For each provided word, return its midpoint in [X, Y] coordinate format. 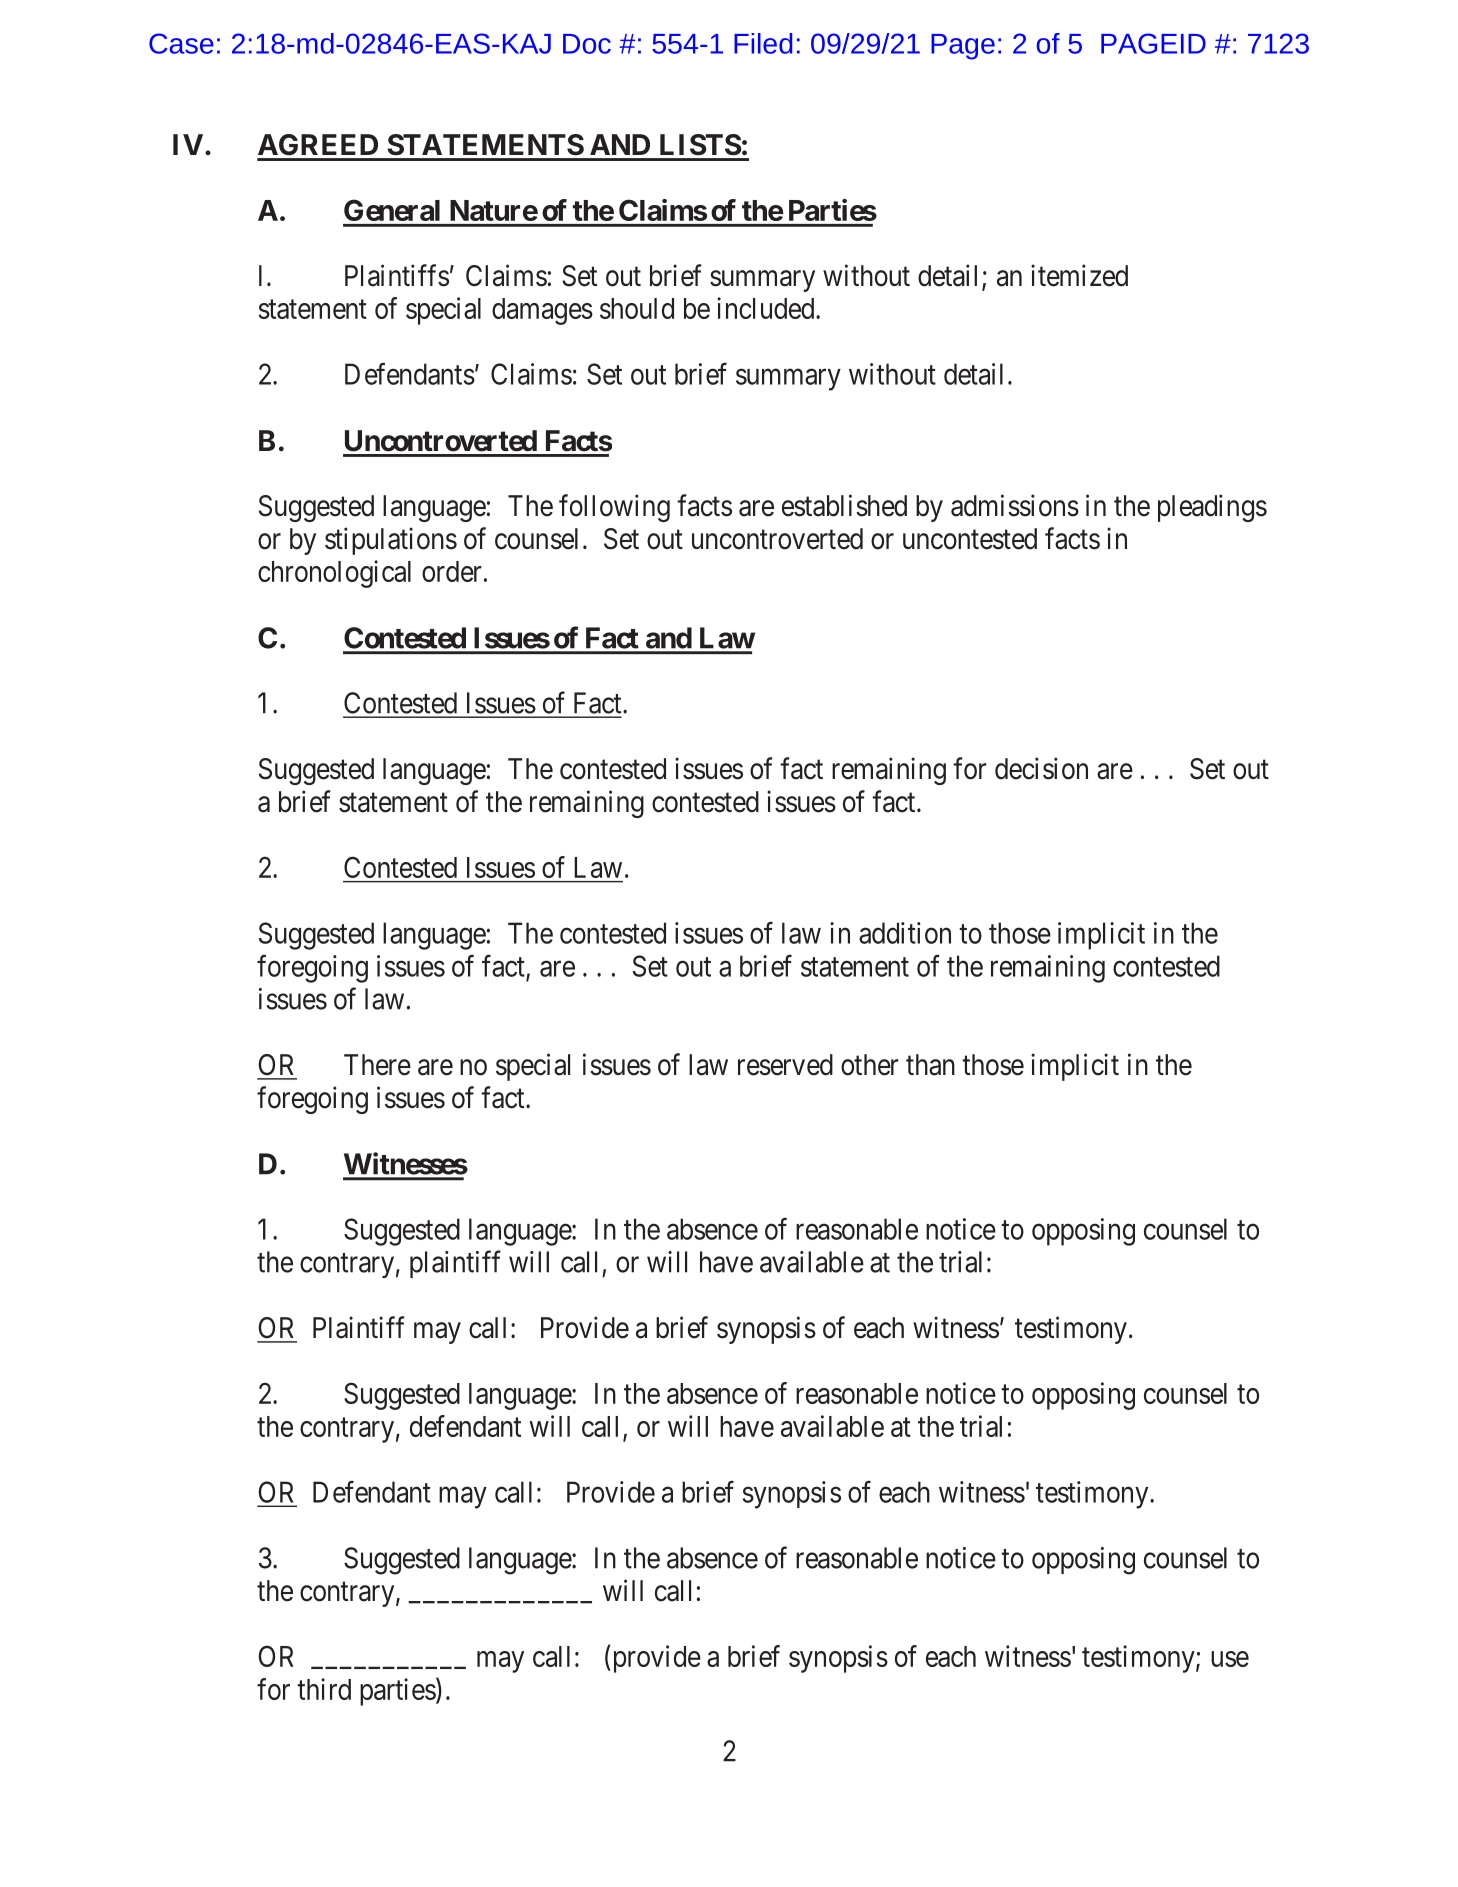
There [377, 1065]
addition [905, 933]
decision [1041, 768]
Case [181, 43]
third [324, 1689]
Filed [763, 43]
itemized [1079, 275]
